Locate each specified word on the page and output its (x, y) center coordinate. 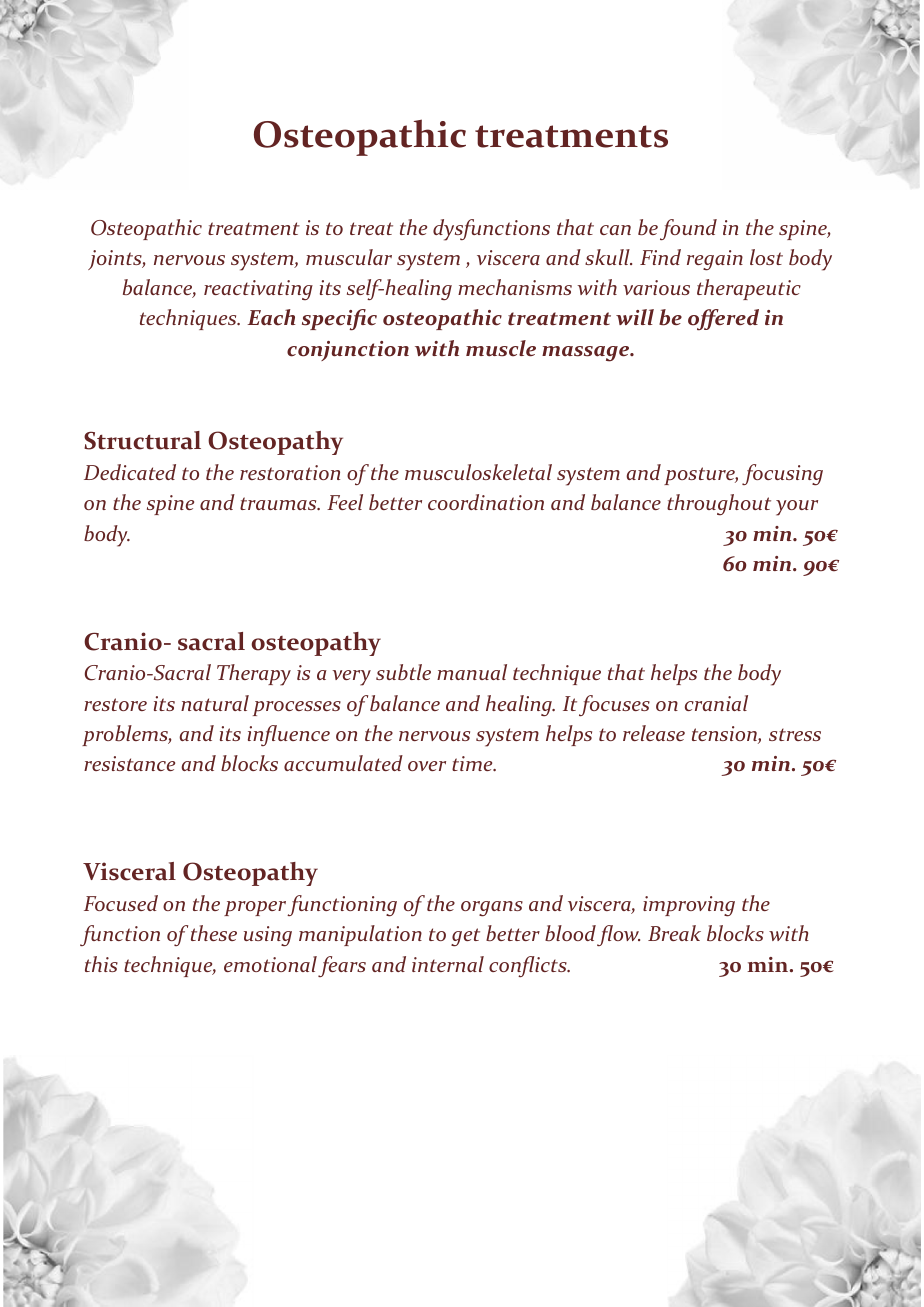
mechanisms (515, 287)
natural (215, 703)
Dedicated (130, 472)
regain (715, 260)
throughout (719, 504)
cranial (716, 703)
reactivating (258, 290)
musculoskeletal (478, 472)
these (214, 933)
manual (472, 672)
